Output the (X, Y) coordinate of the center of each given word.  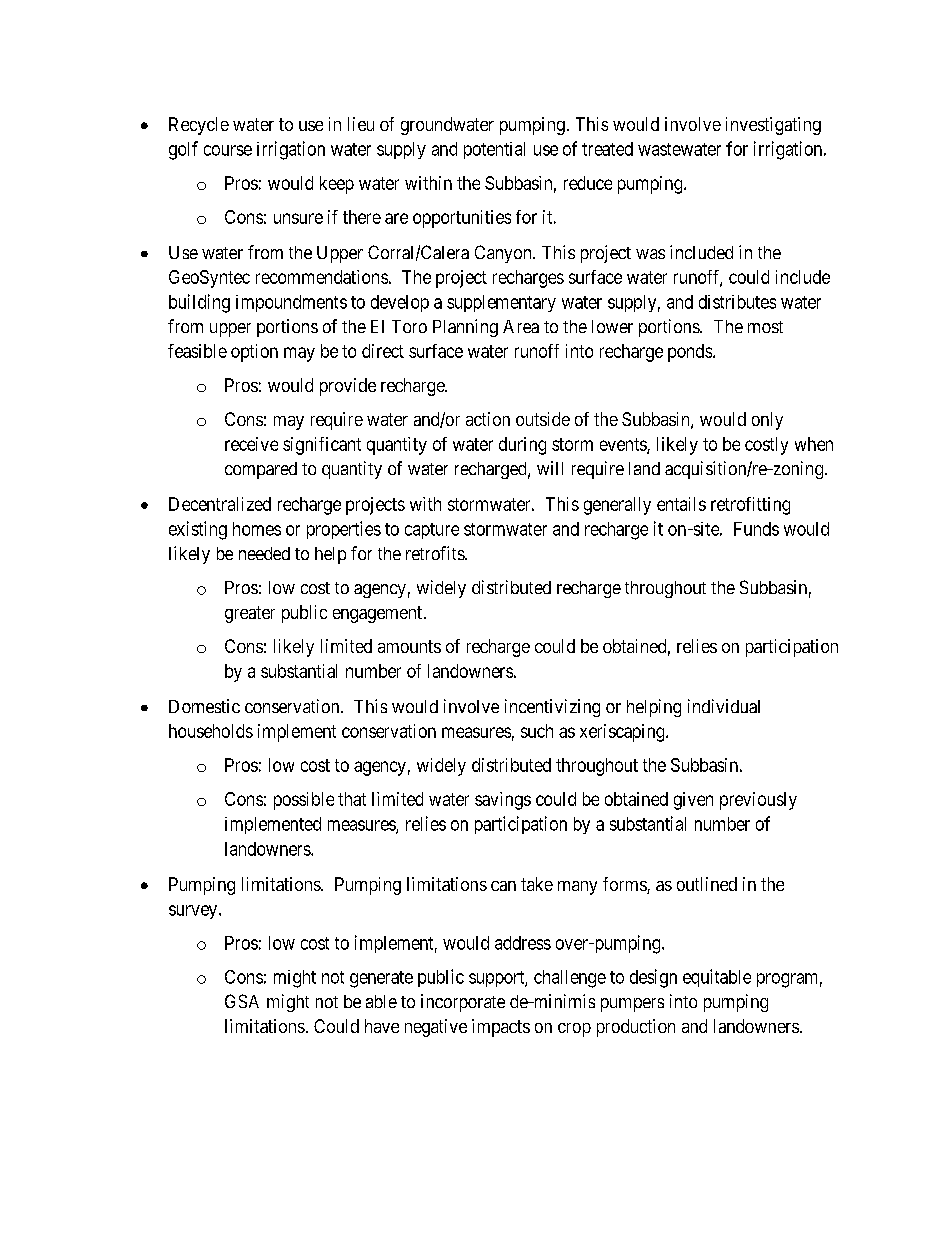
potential (494, 150)
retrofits (436, 553)
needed (264, 553)
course (228, 150)
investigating (773, 126)
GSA (242, 1001)
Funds (756, 529)
